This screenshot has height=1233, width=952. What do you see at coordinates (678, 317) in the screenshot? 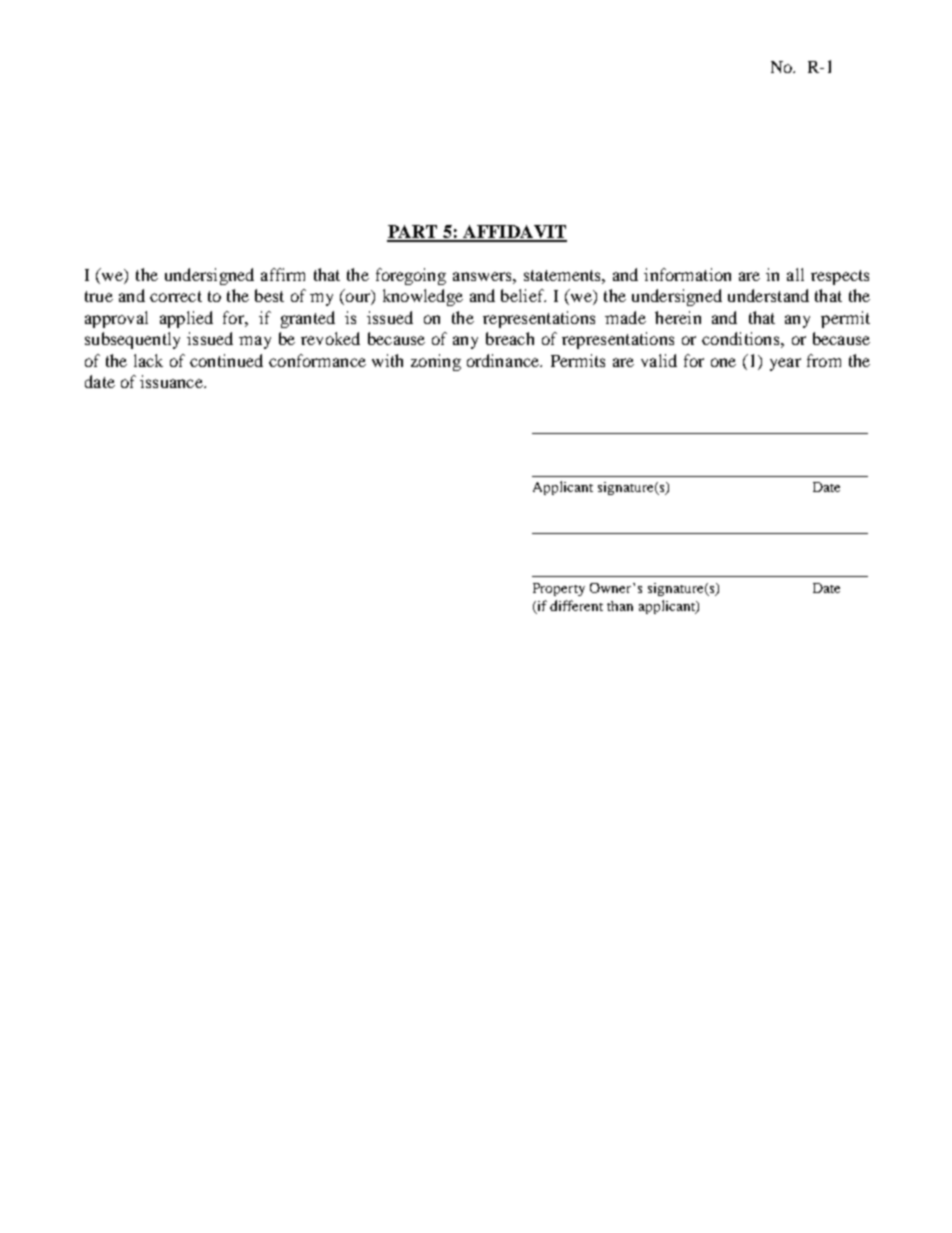
I see `herein` at bounding box center [678, 317].
